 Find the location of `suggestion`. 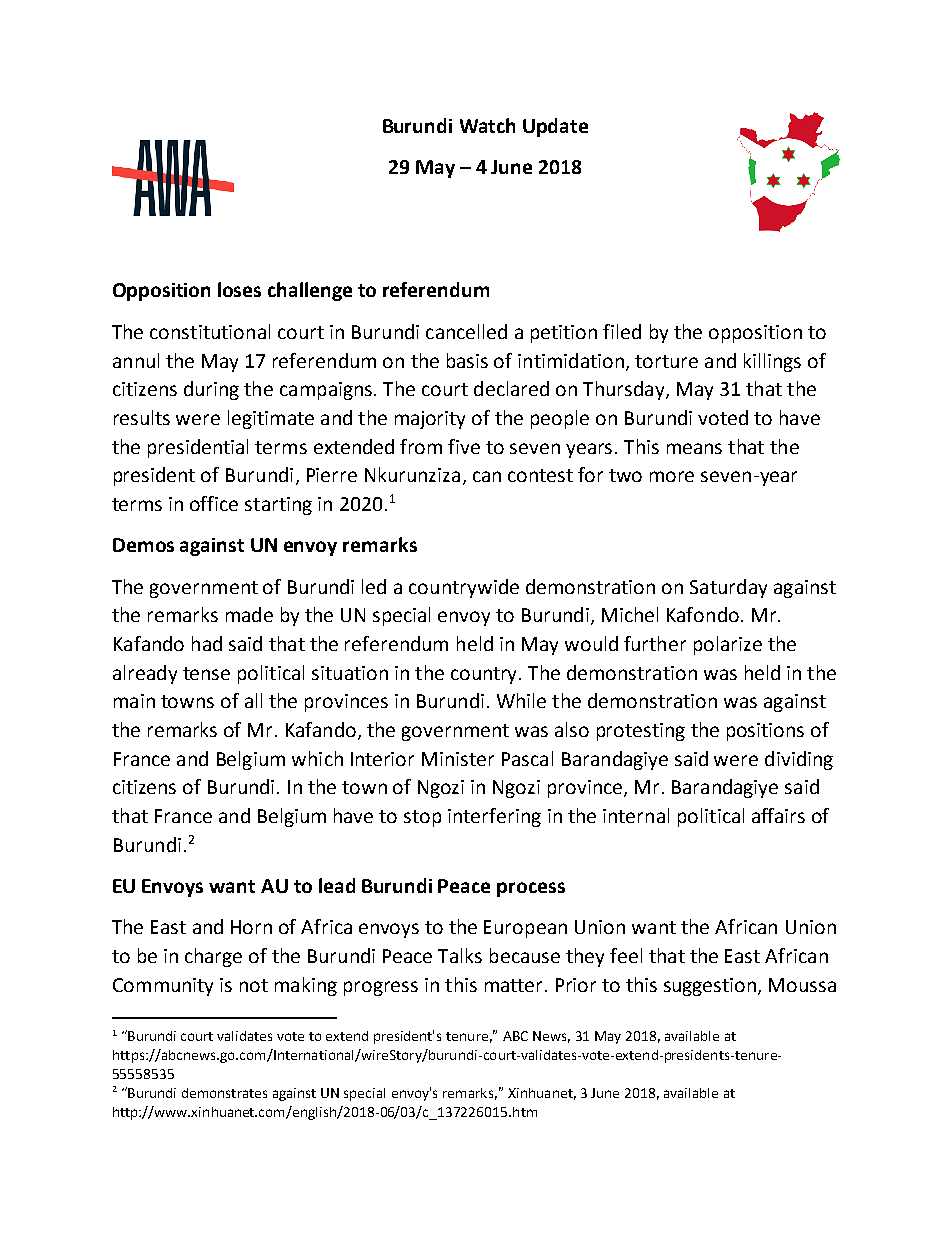

suggestion is located at coordinates (711, 987).
